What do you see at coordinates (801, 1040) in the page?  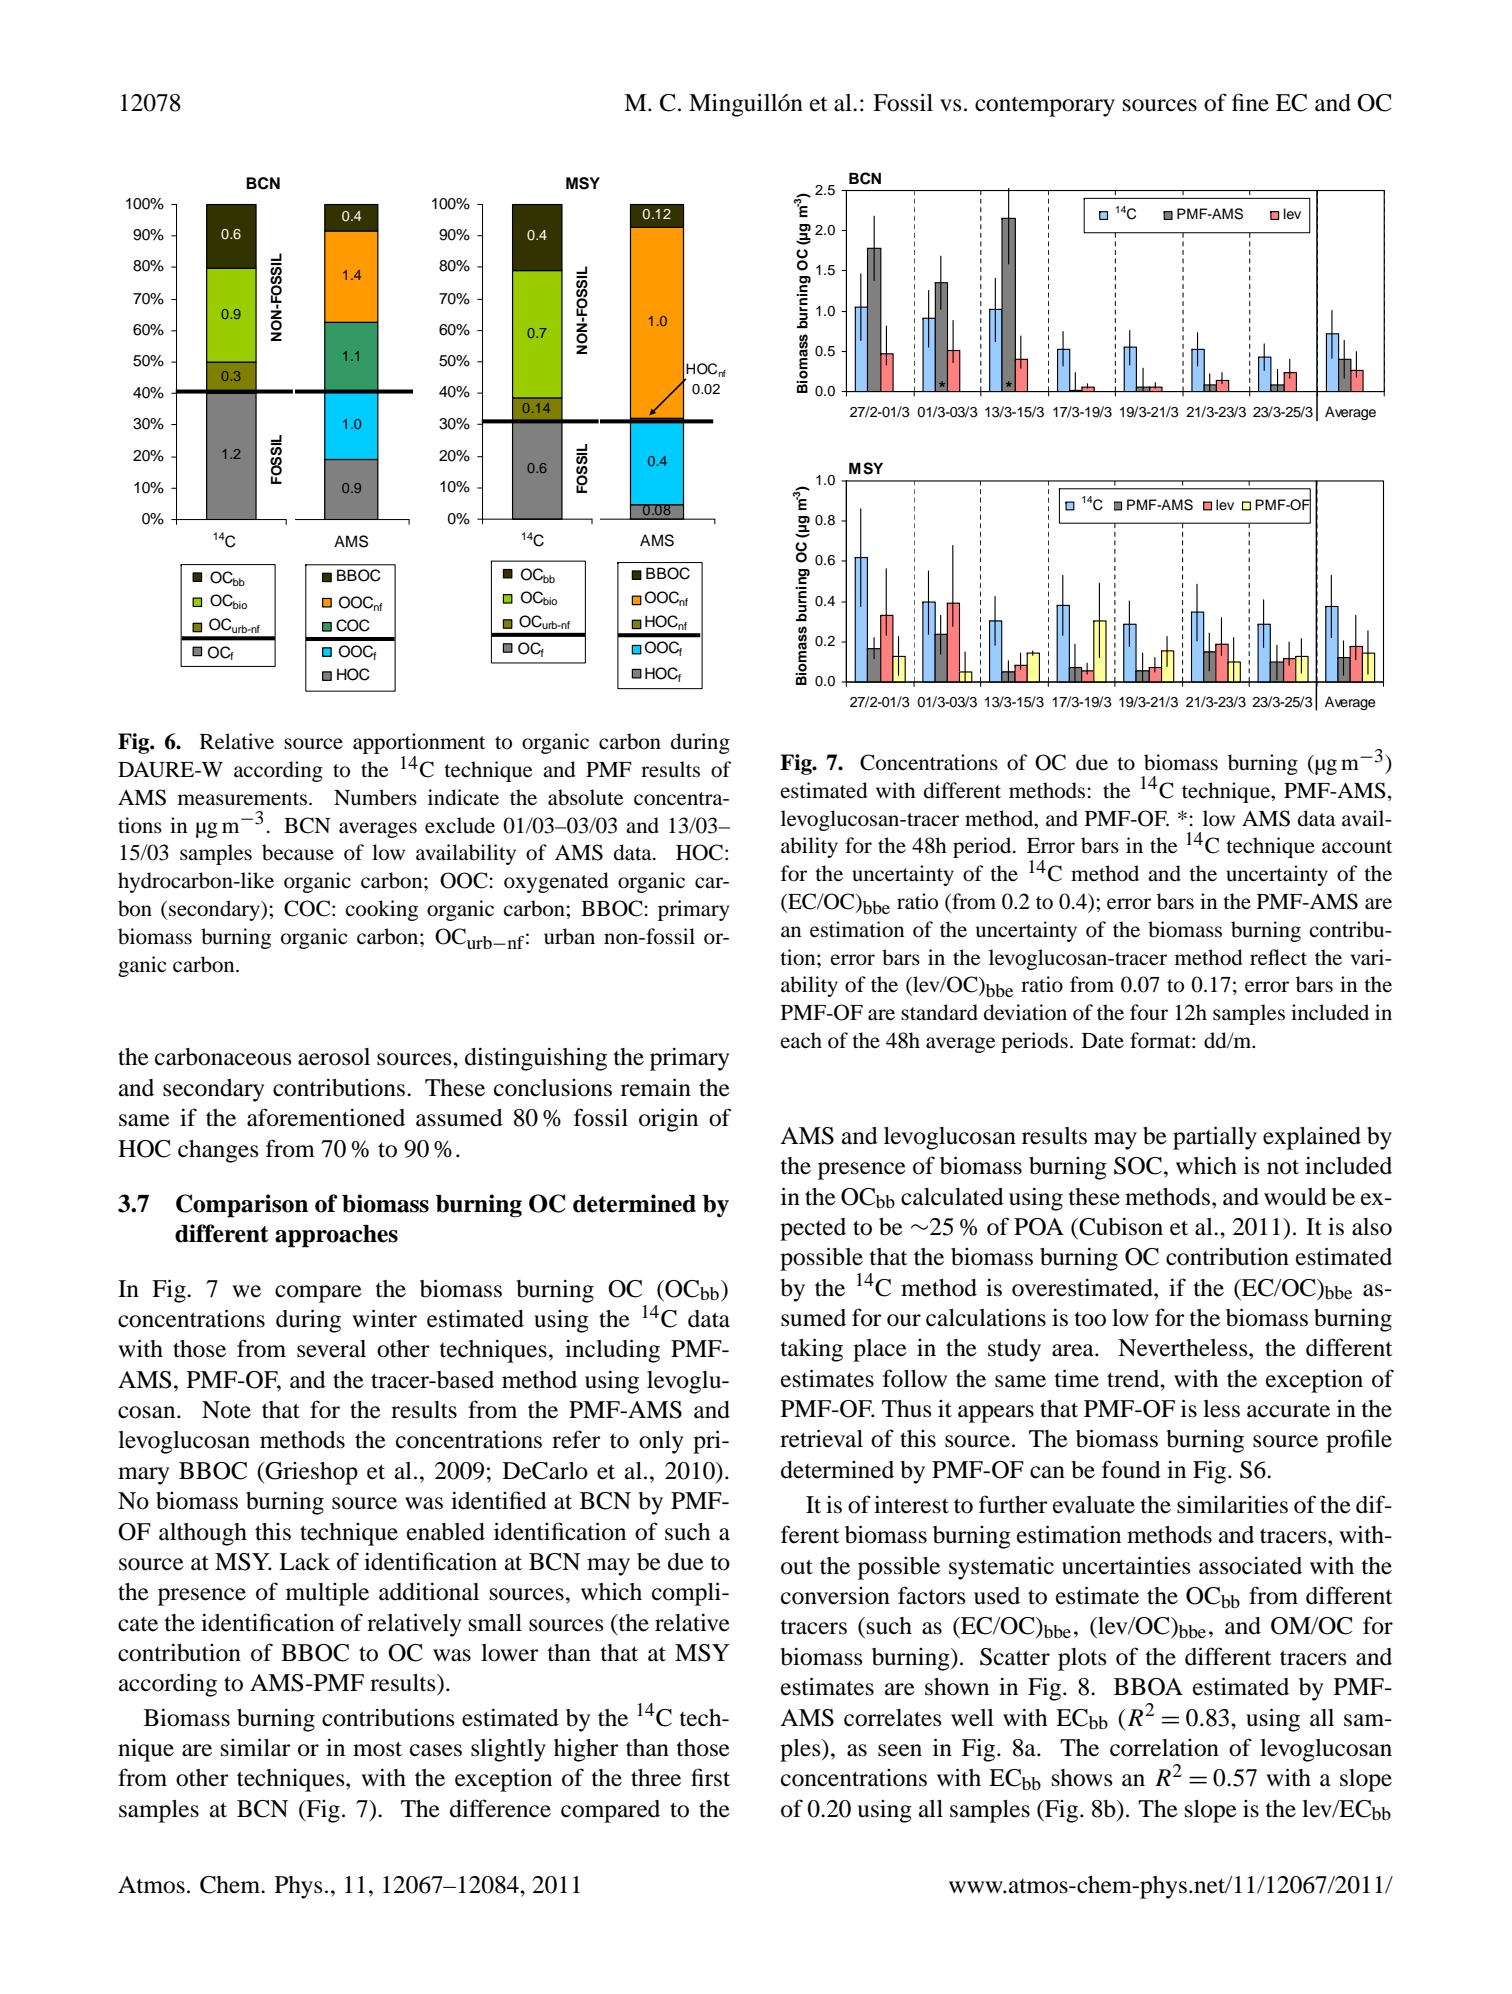 I see `each` at bounding box center [801, 1040].
